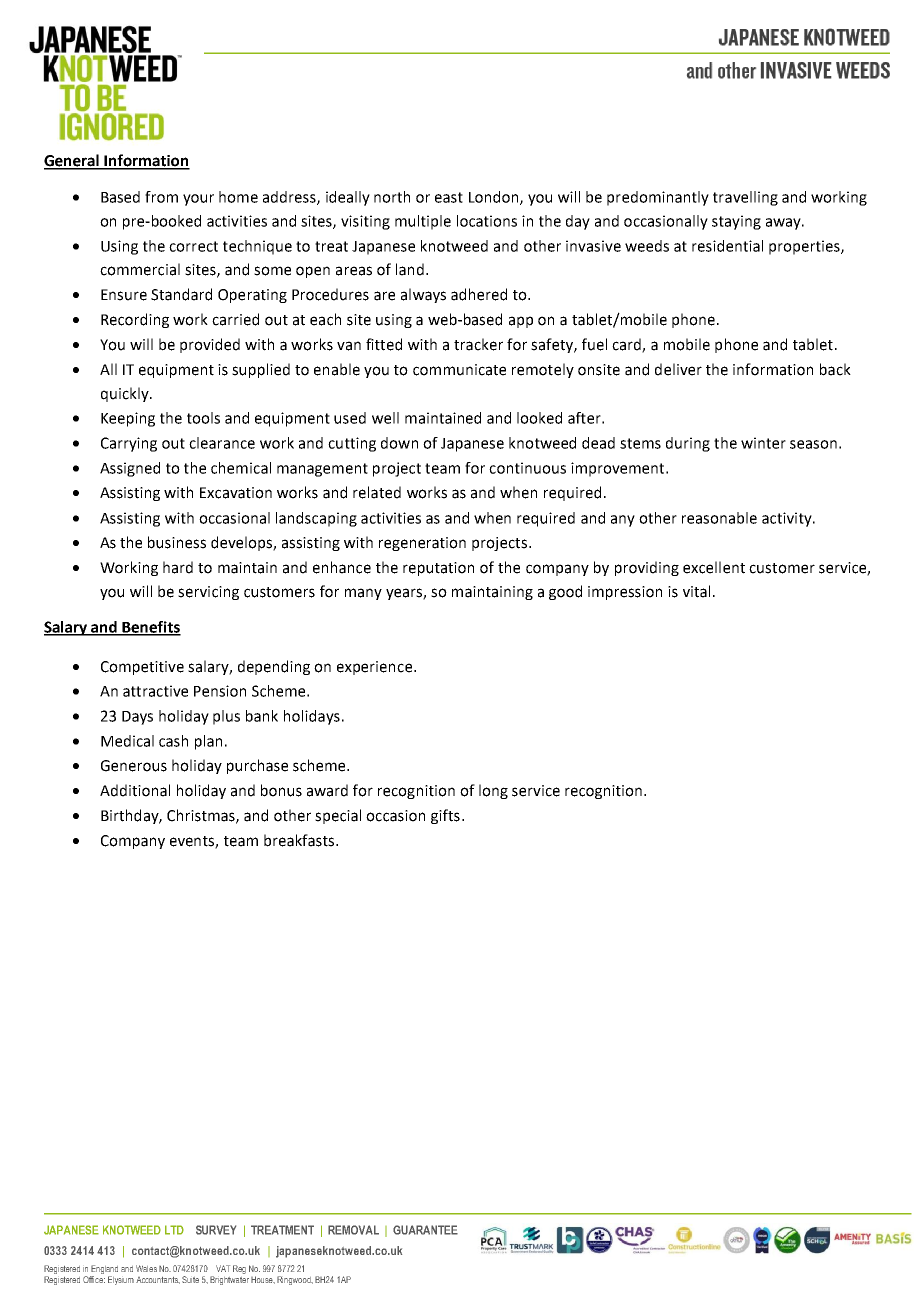 The image size is (924, 1307). I want to click on from, so click(161, 197).
